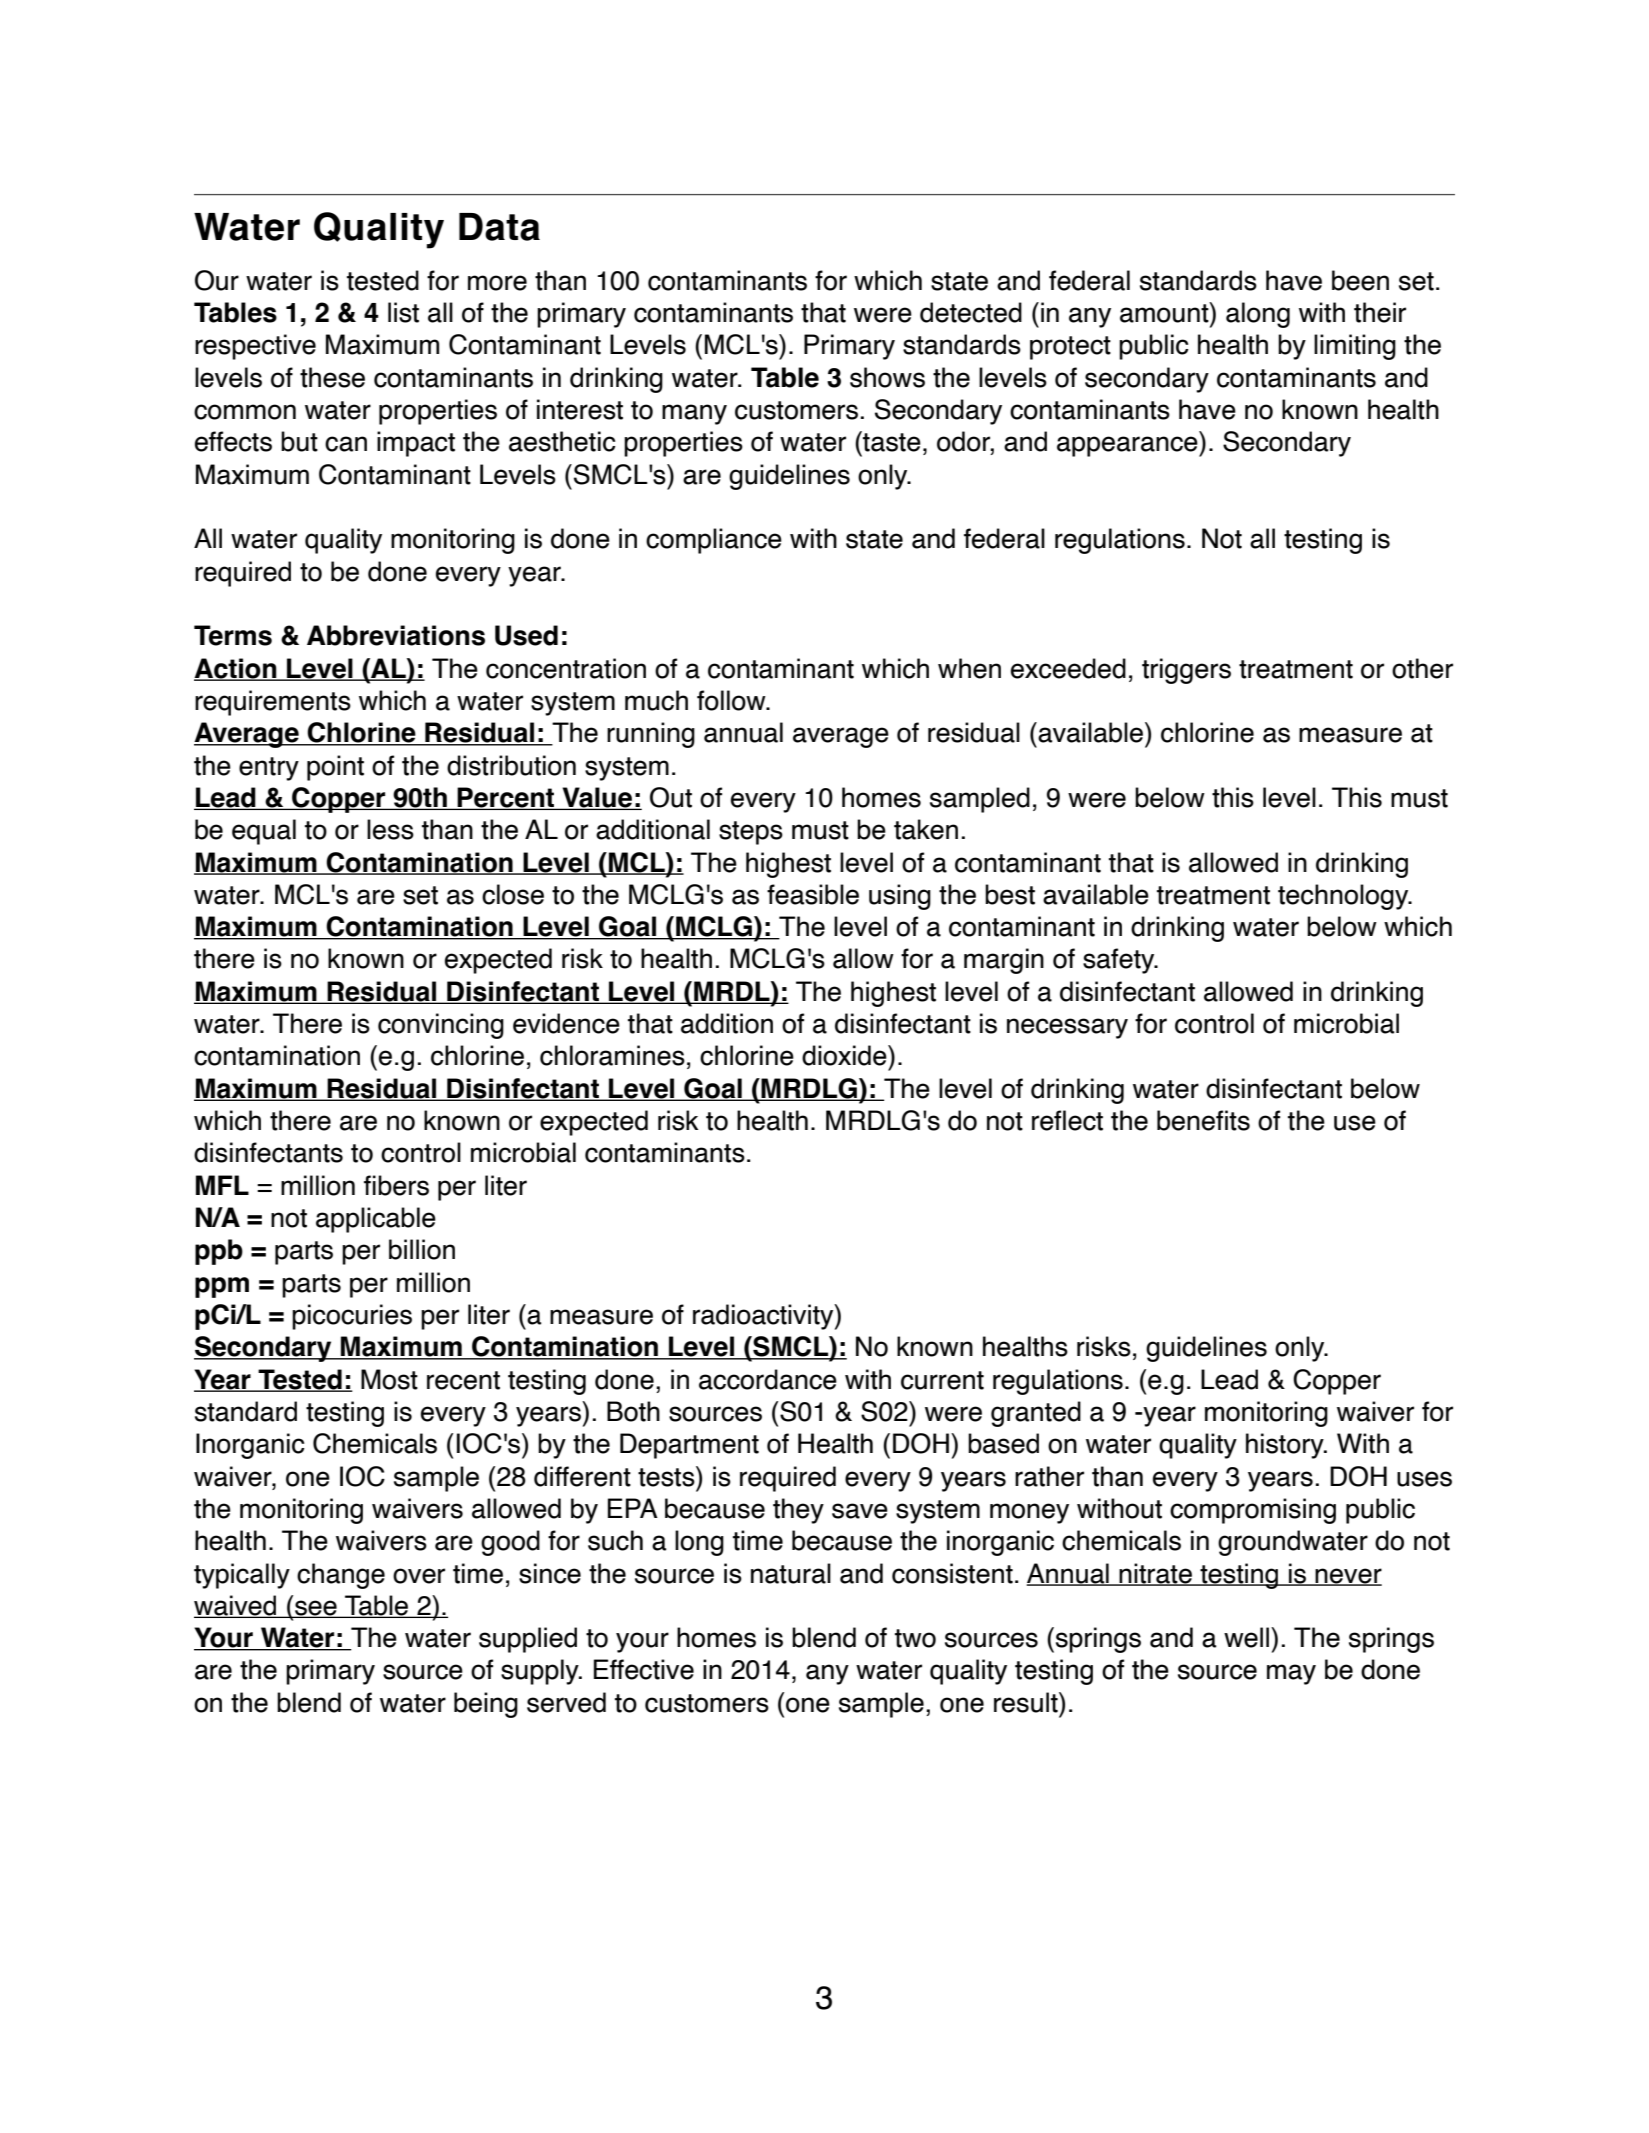 The width and height of the document is (1649, 2133). I want to click on accordance, so click(768, 1379).
